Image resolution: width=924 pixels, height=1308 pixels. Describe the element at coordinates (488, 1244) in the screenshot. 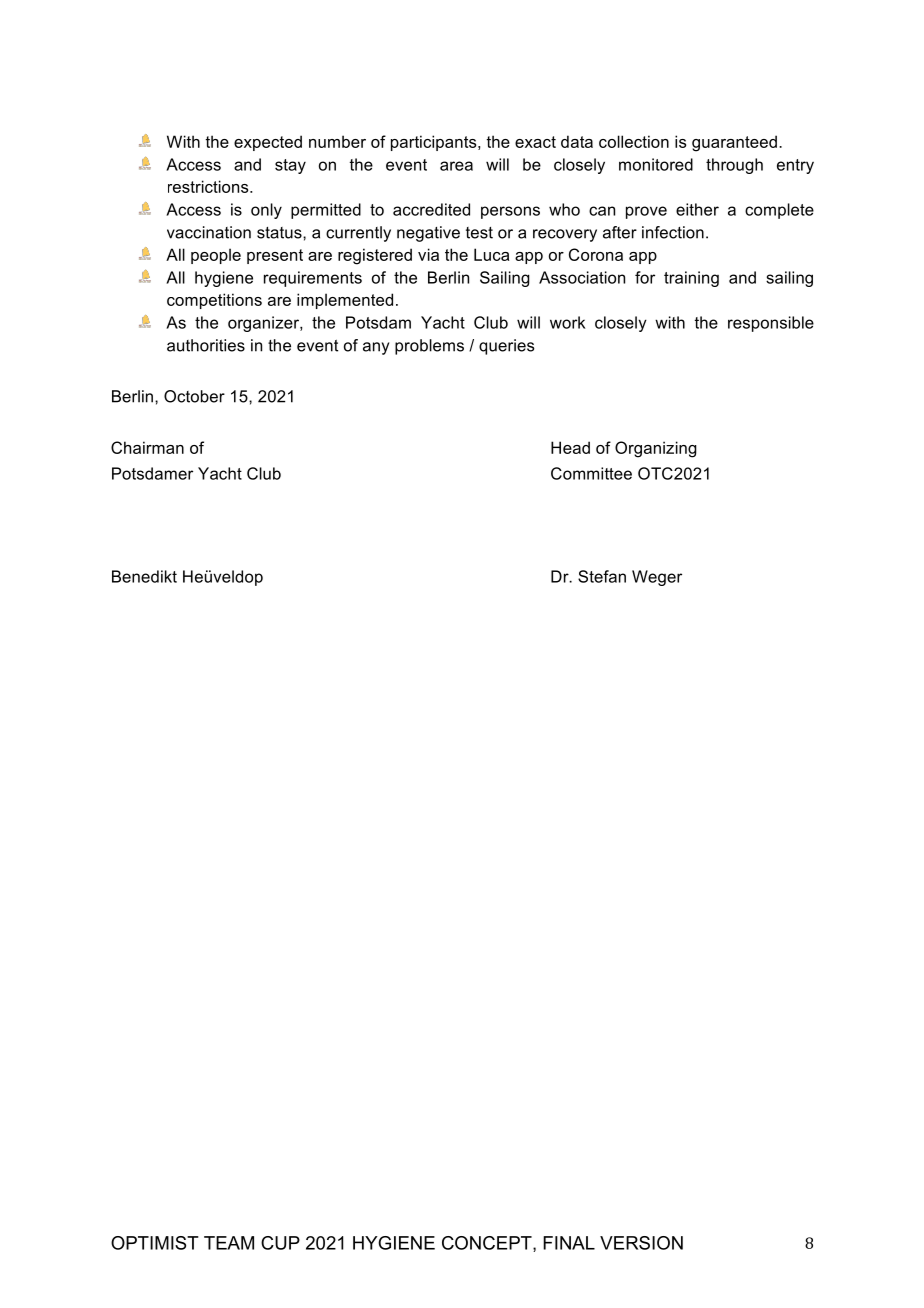

I see `CONCEPT` at that location.
